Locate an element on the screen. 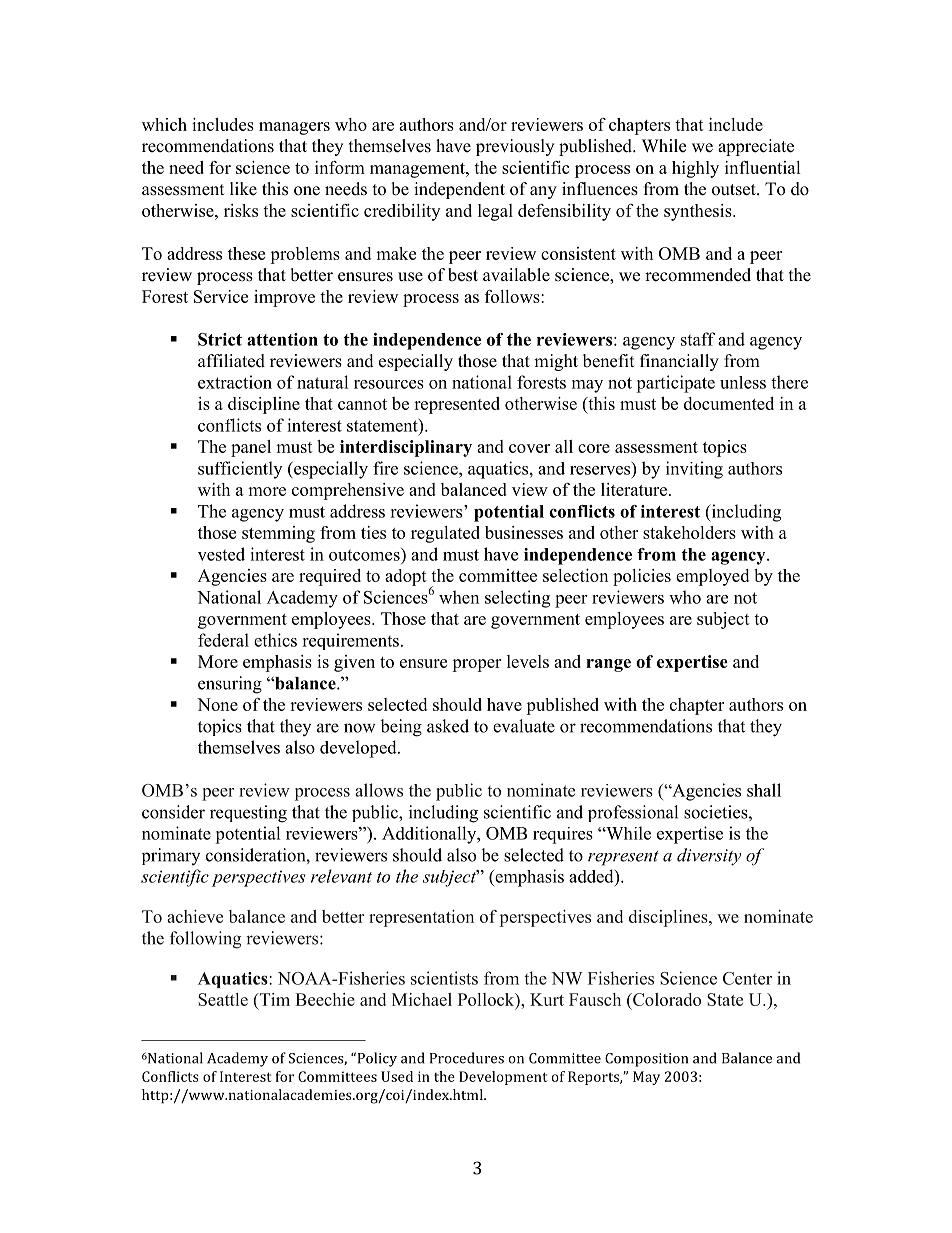 This screenshot has height=1233, width=952. vested is located at coordinates (221, 554).
